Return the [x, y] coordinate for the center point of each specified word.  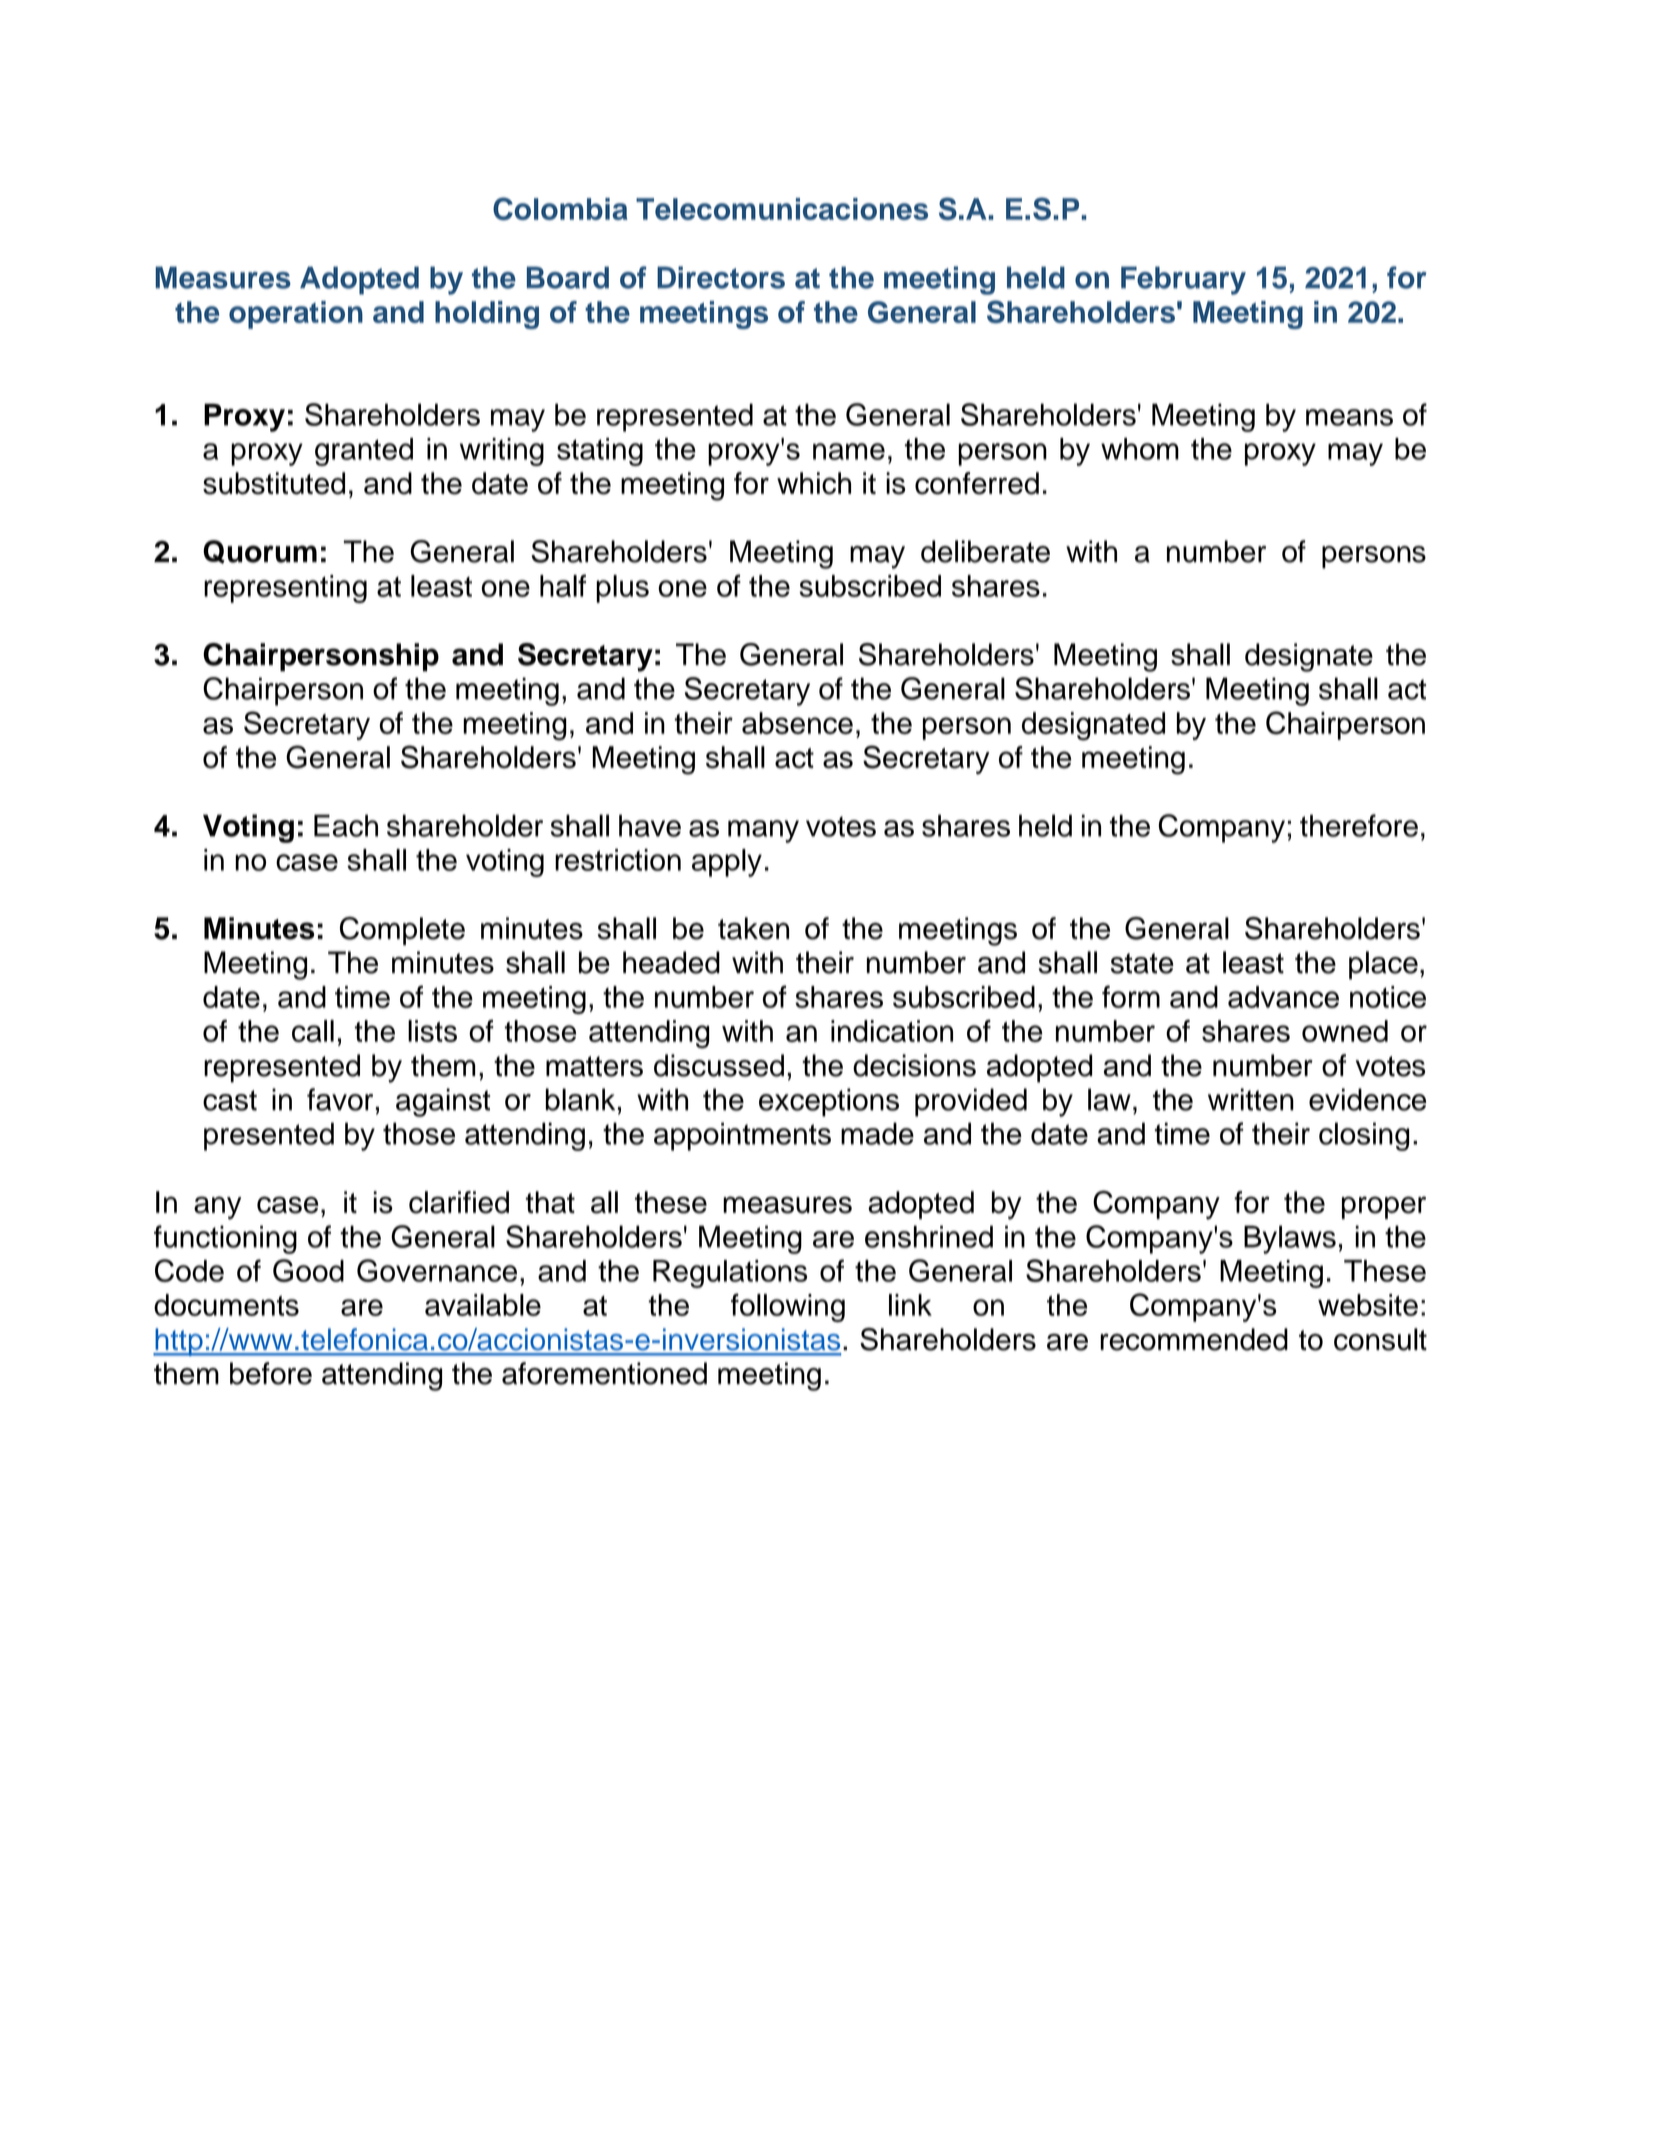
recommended [1194, 1339]
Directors [721, 277]
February [1183, 280]
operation [296, 315]
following [788, 1307]
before [271, 1373]
